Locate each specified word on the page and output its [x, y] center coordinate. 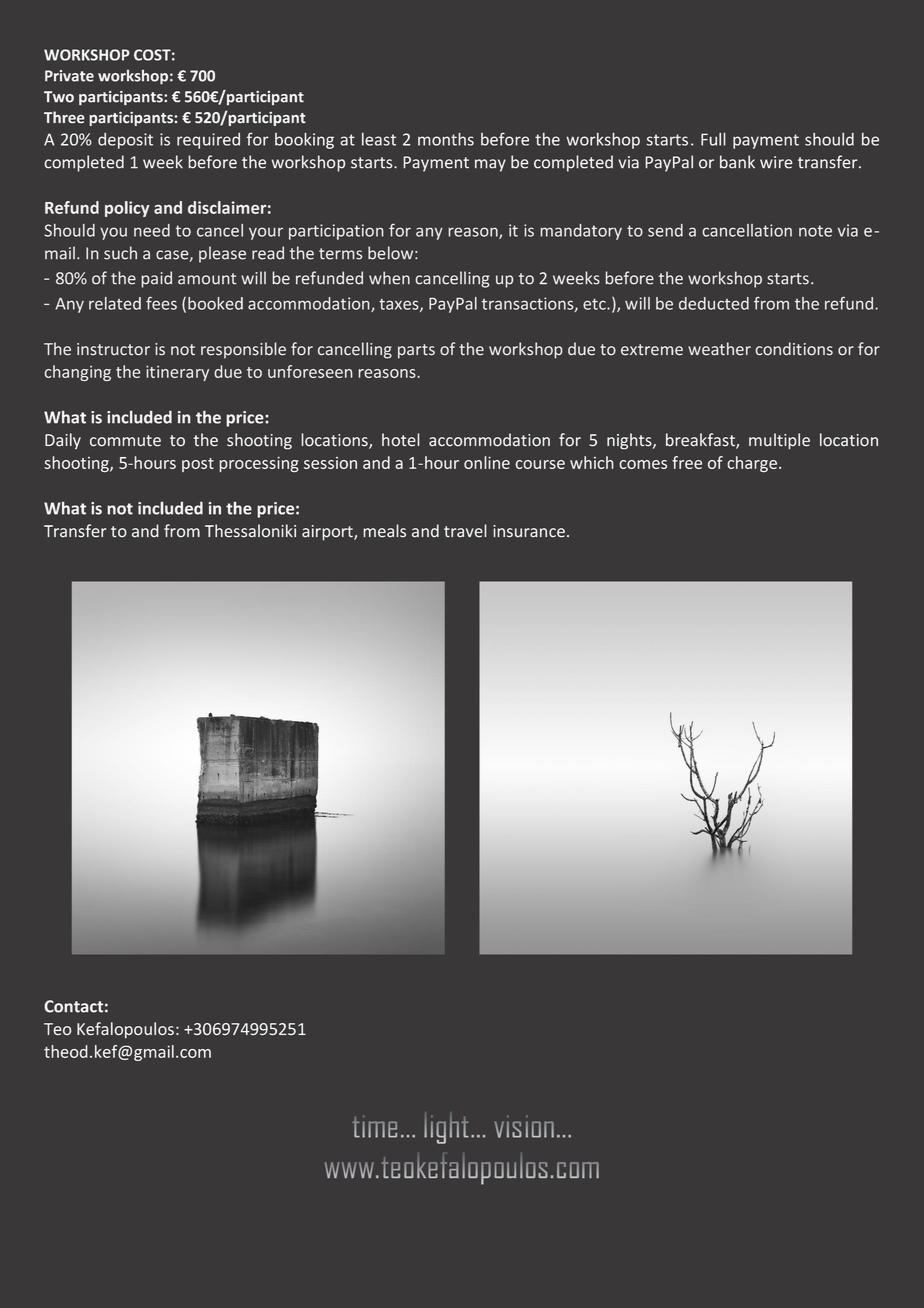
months [446, 139]
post [198, 465]
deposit [125, 141]
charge [752, 464]
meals [384, 531]
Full [713, 139]
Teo [58, 1029]
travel [465, 531]
